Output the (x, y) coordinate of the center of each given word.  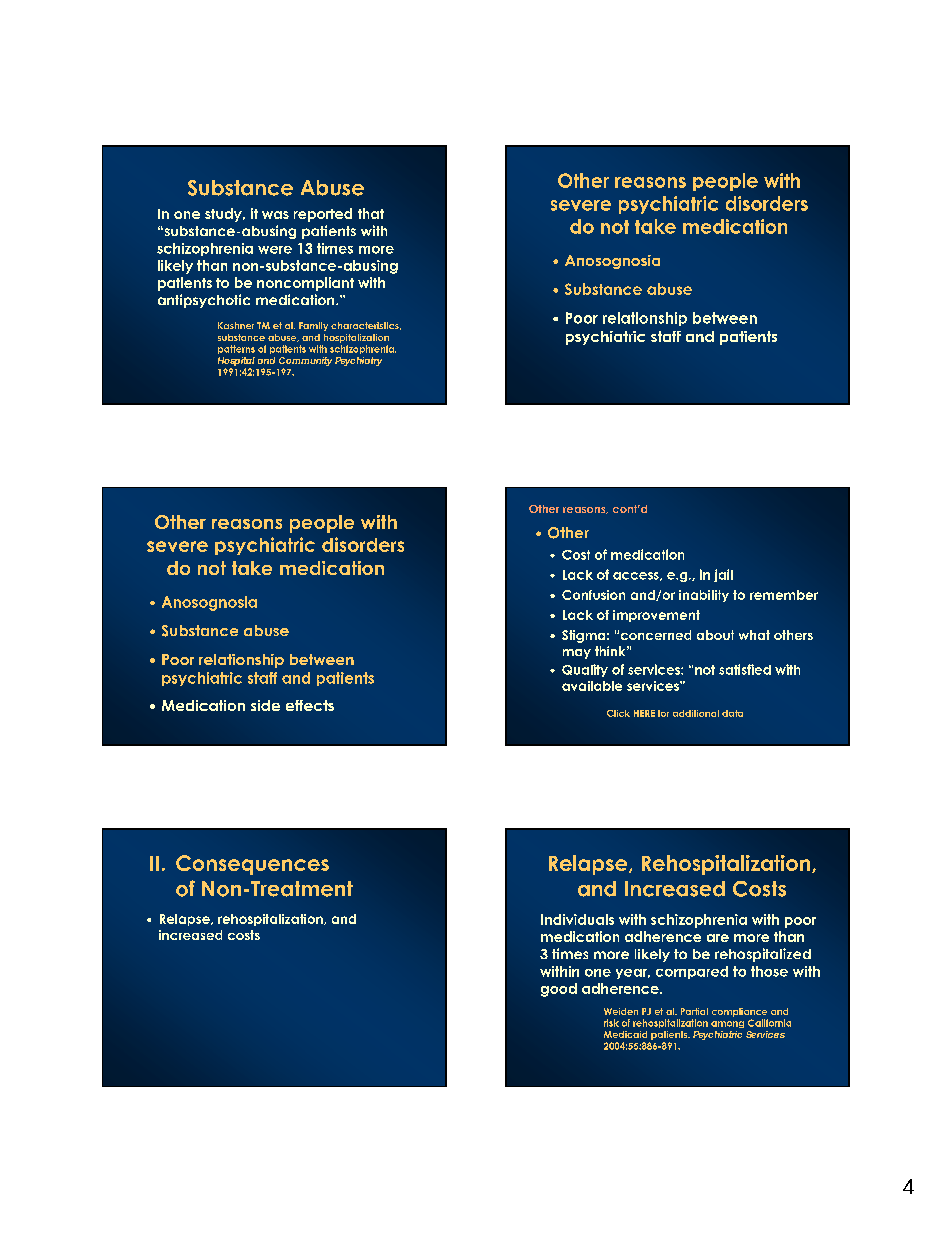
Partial (694, 1011)
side (265, 705)
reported (323, 215)
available (592, 686)
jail (723, 575)
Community (305, 363)
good (559, 990)
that (371, 213)
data (732, 713)
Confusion (593, 595)
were (275, 250)
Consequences (252, 865)
